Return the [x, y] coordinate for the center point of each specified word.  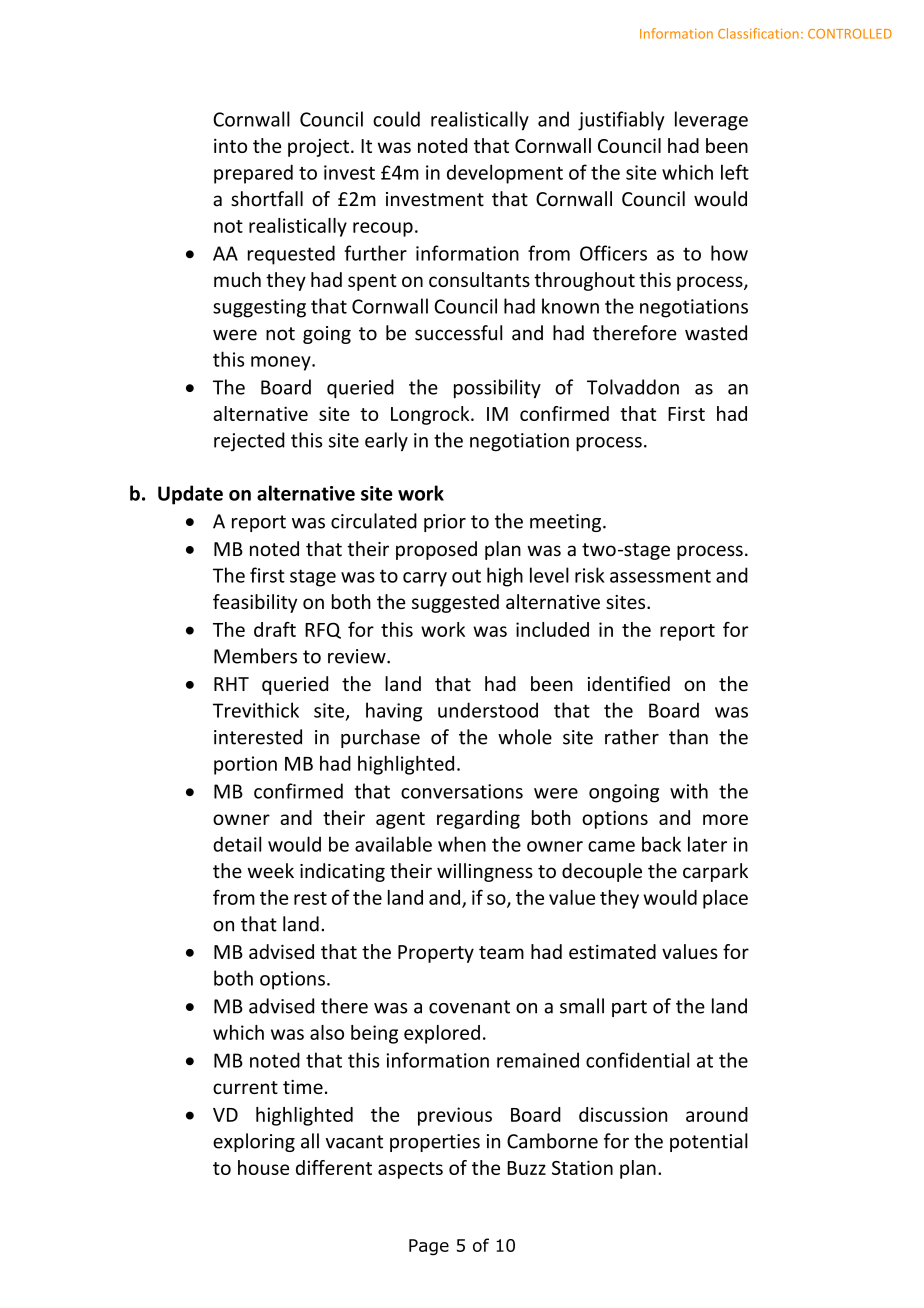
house [263, 1167]
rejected [249, 441]
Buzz [526, 1168]
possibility [497, 389]
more [725, 819]
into [230, 145]
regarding [478, 819]
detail [237, 844]
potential [709, 1142]
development [505, 174]
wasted [716, 333]
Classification [758, 33]
